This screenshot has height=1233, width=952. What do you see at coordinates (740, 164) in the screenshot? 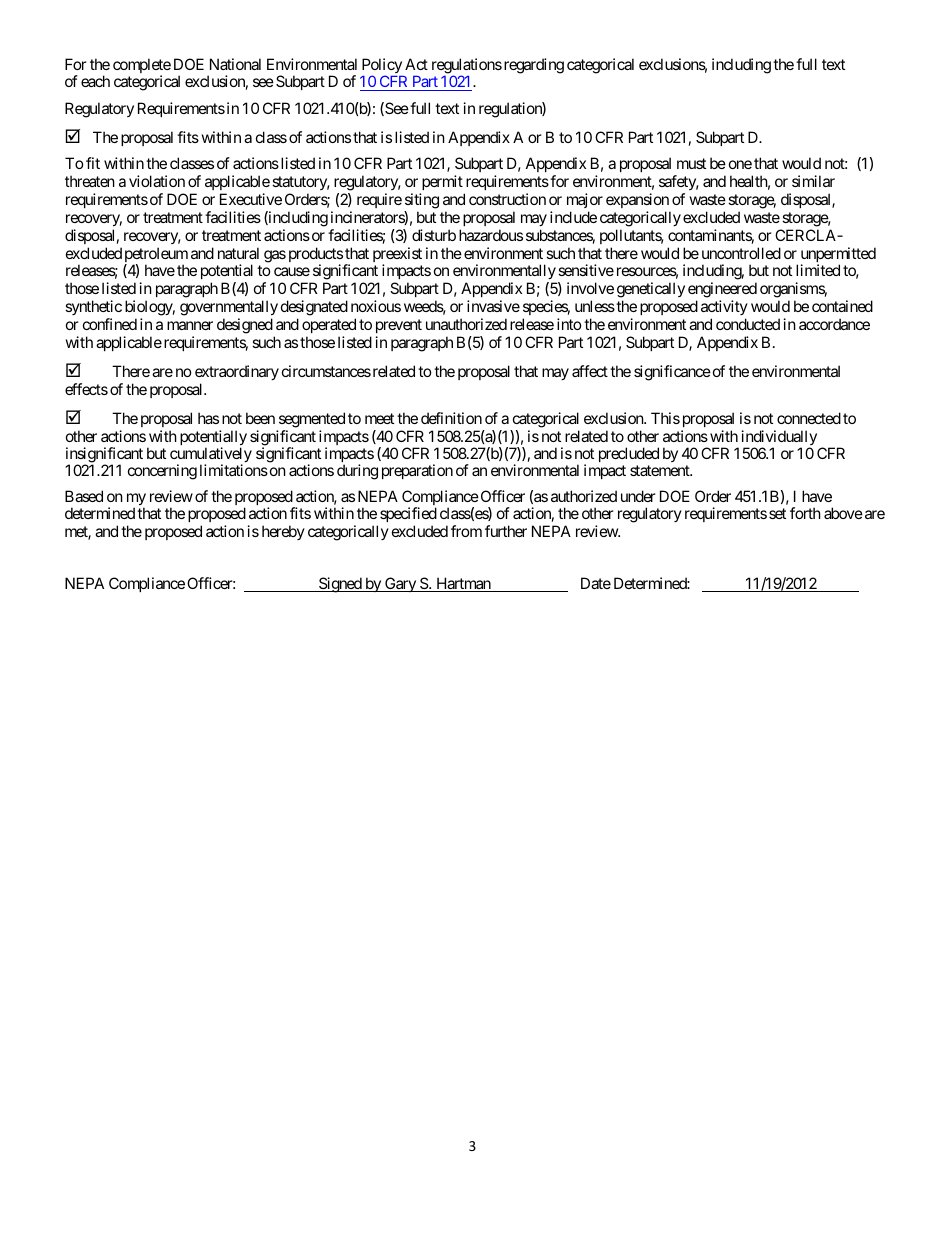
I see `one` at bounding box center [740, 164].
